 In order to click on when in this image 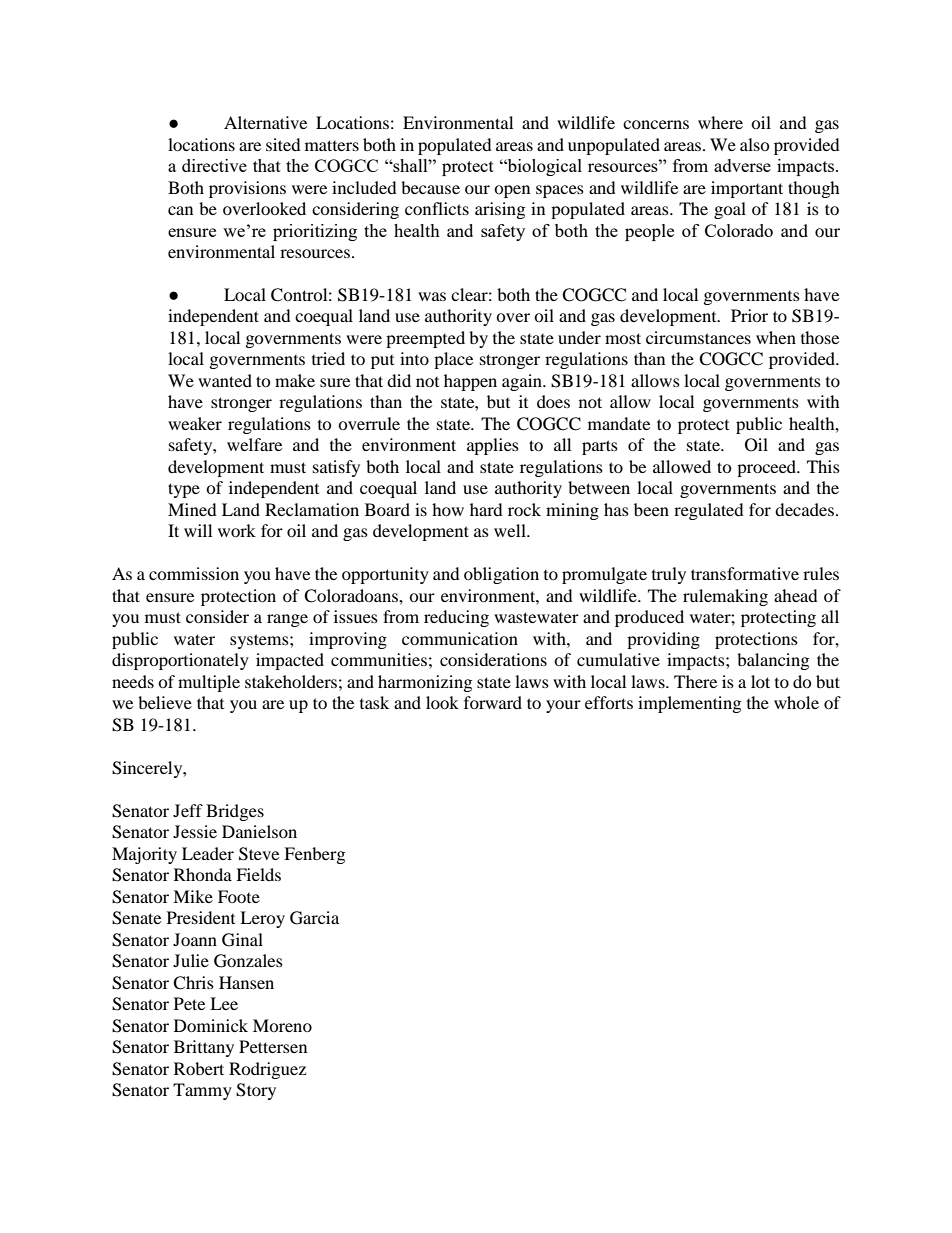, I will do `click(776, 337)`.
